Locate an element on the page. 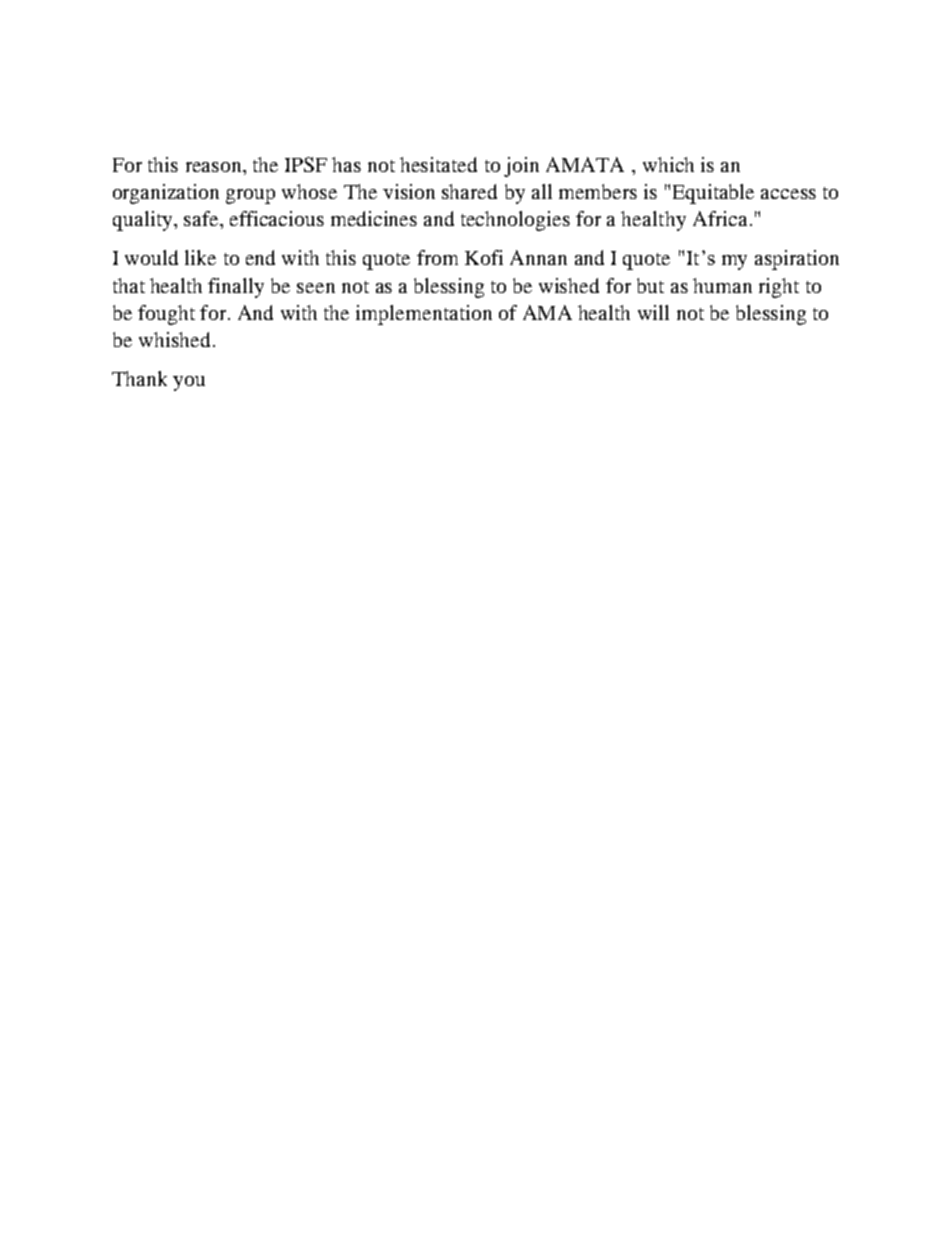 Image resolution: width=952 pixels, height=1233 pixels. which is located at coordinates (668, 164).
